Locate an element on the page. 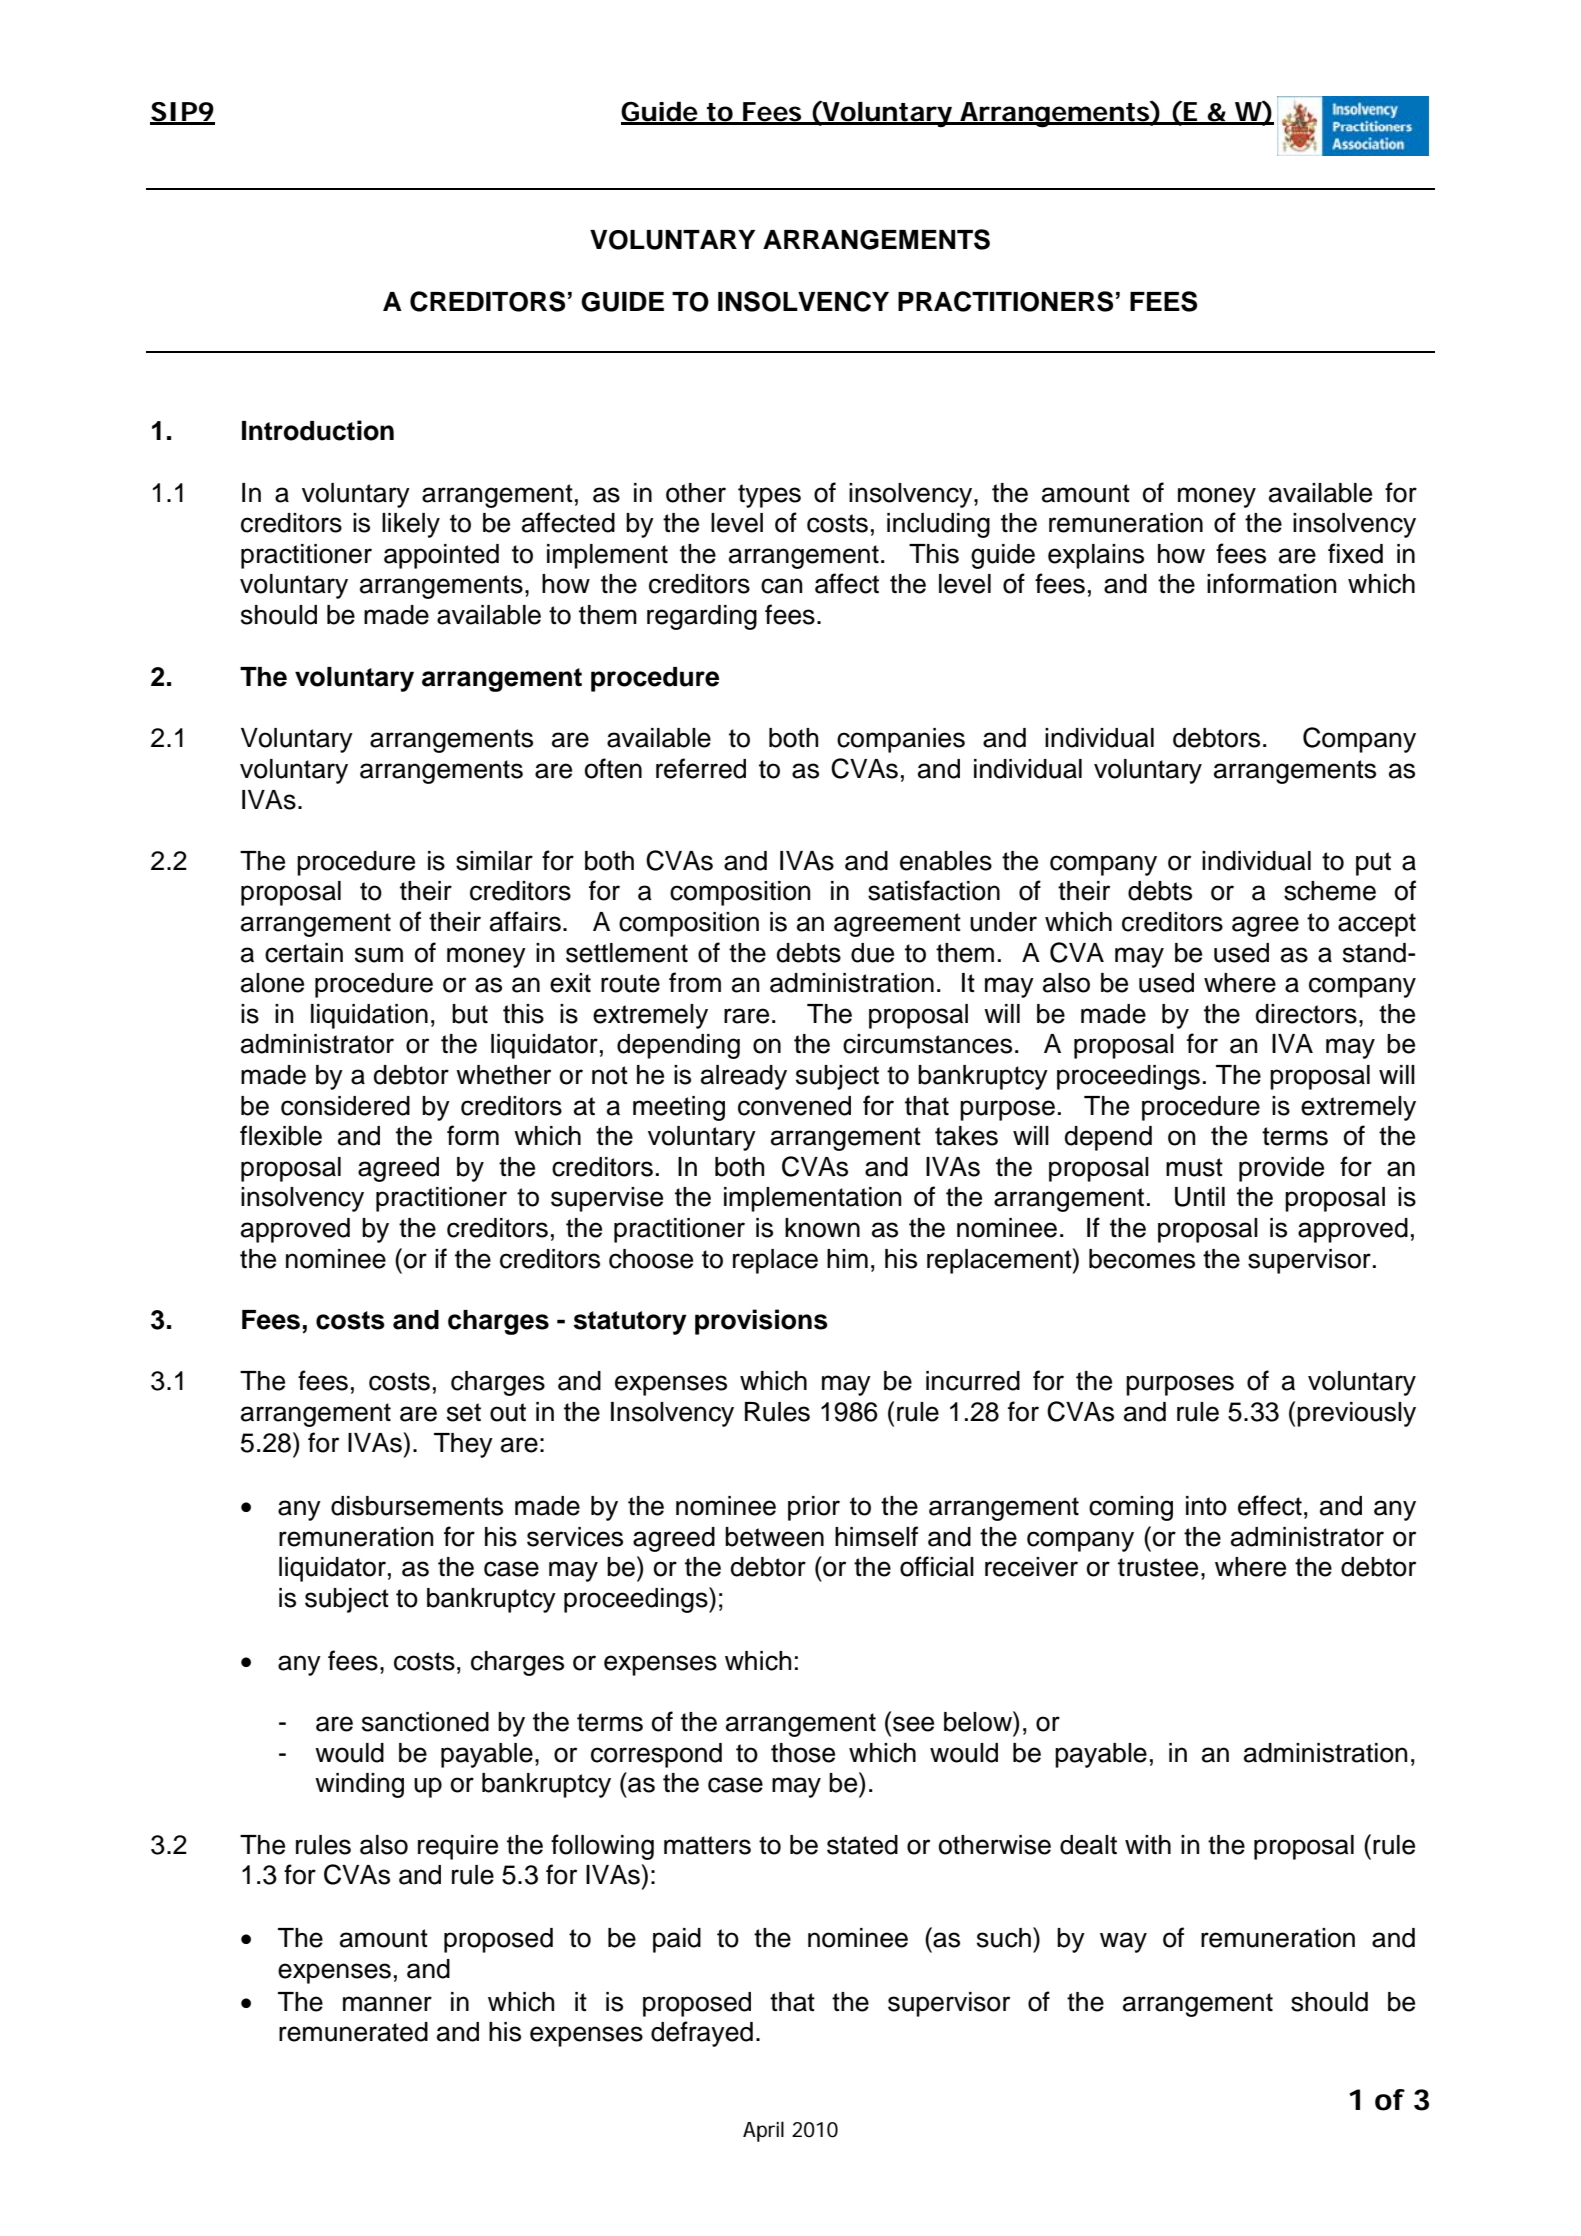 The height and width of the document is (2236, 1581). types is located at coordinates (769, 496).
